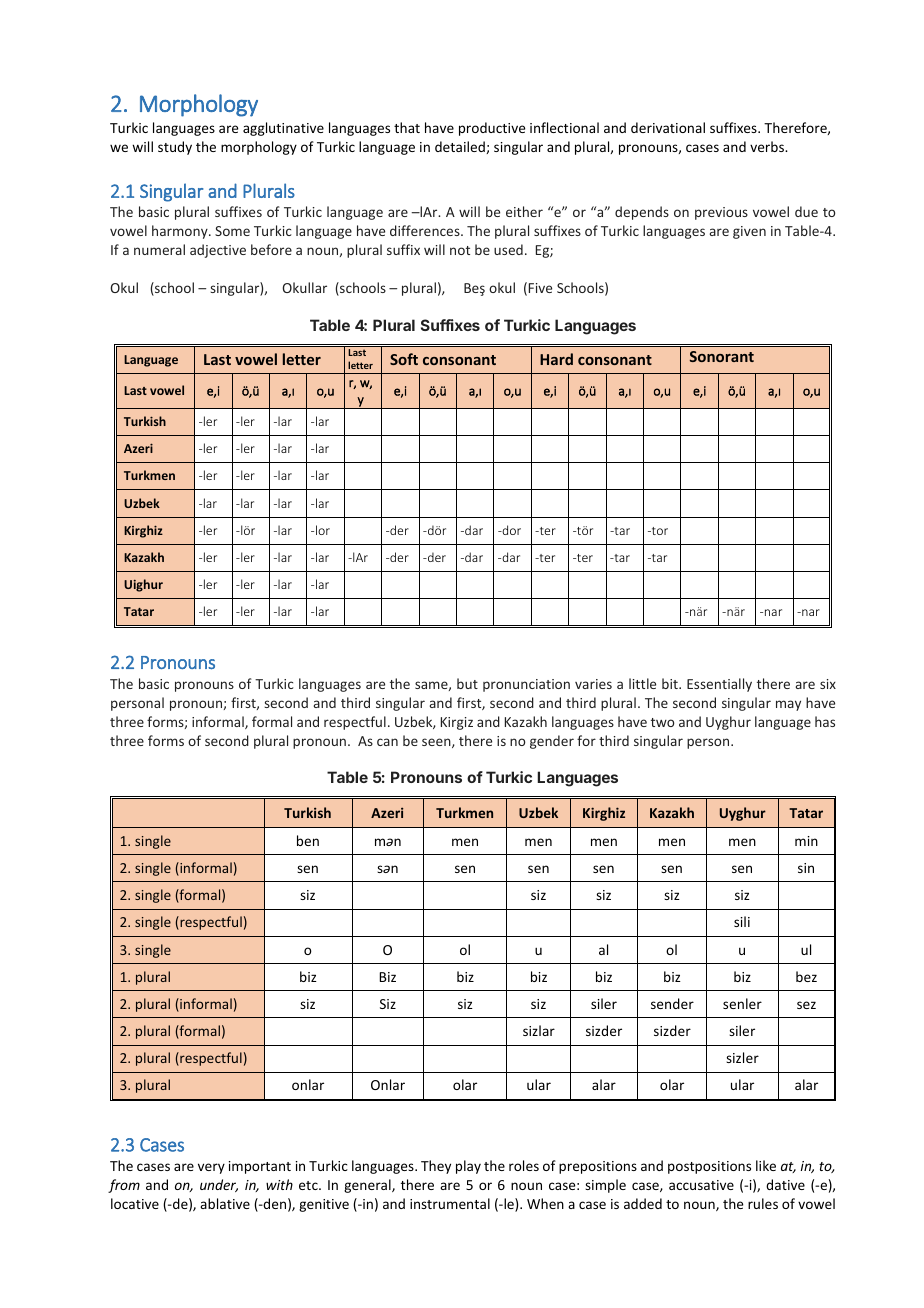  Describe the element at coordinates (175, 148) in the image. I see `study` at that location.
